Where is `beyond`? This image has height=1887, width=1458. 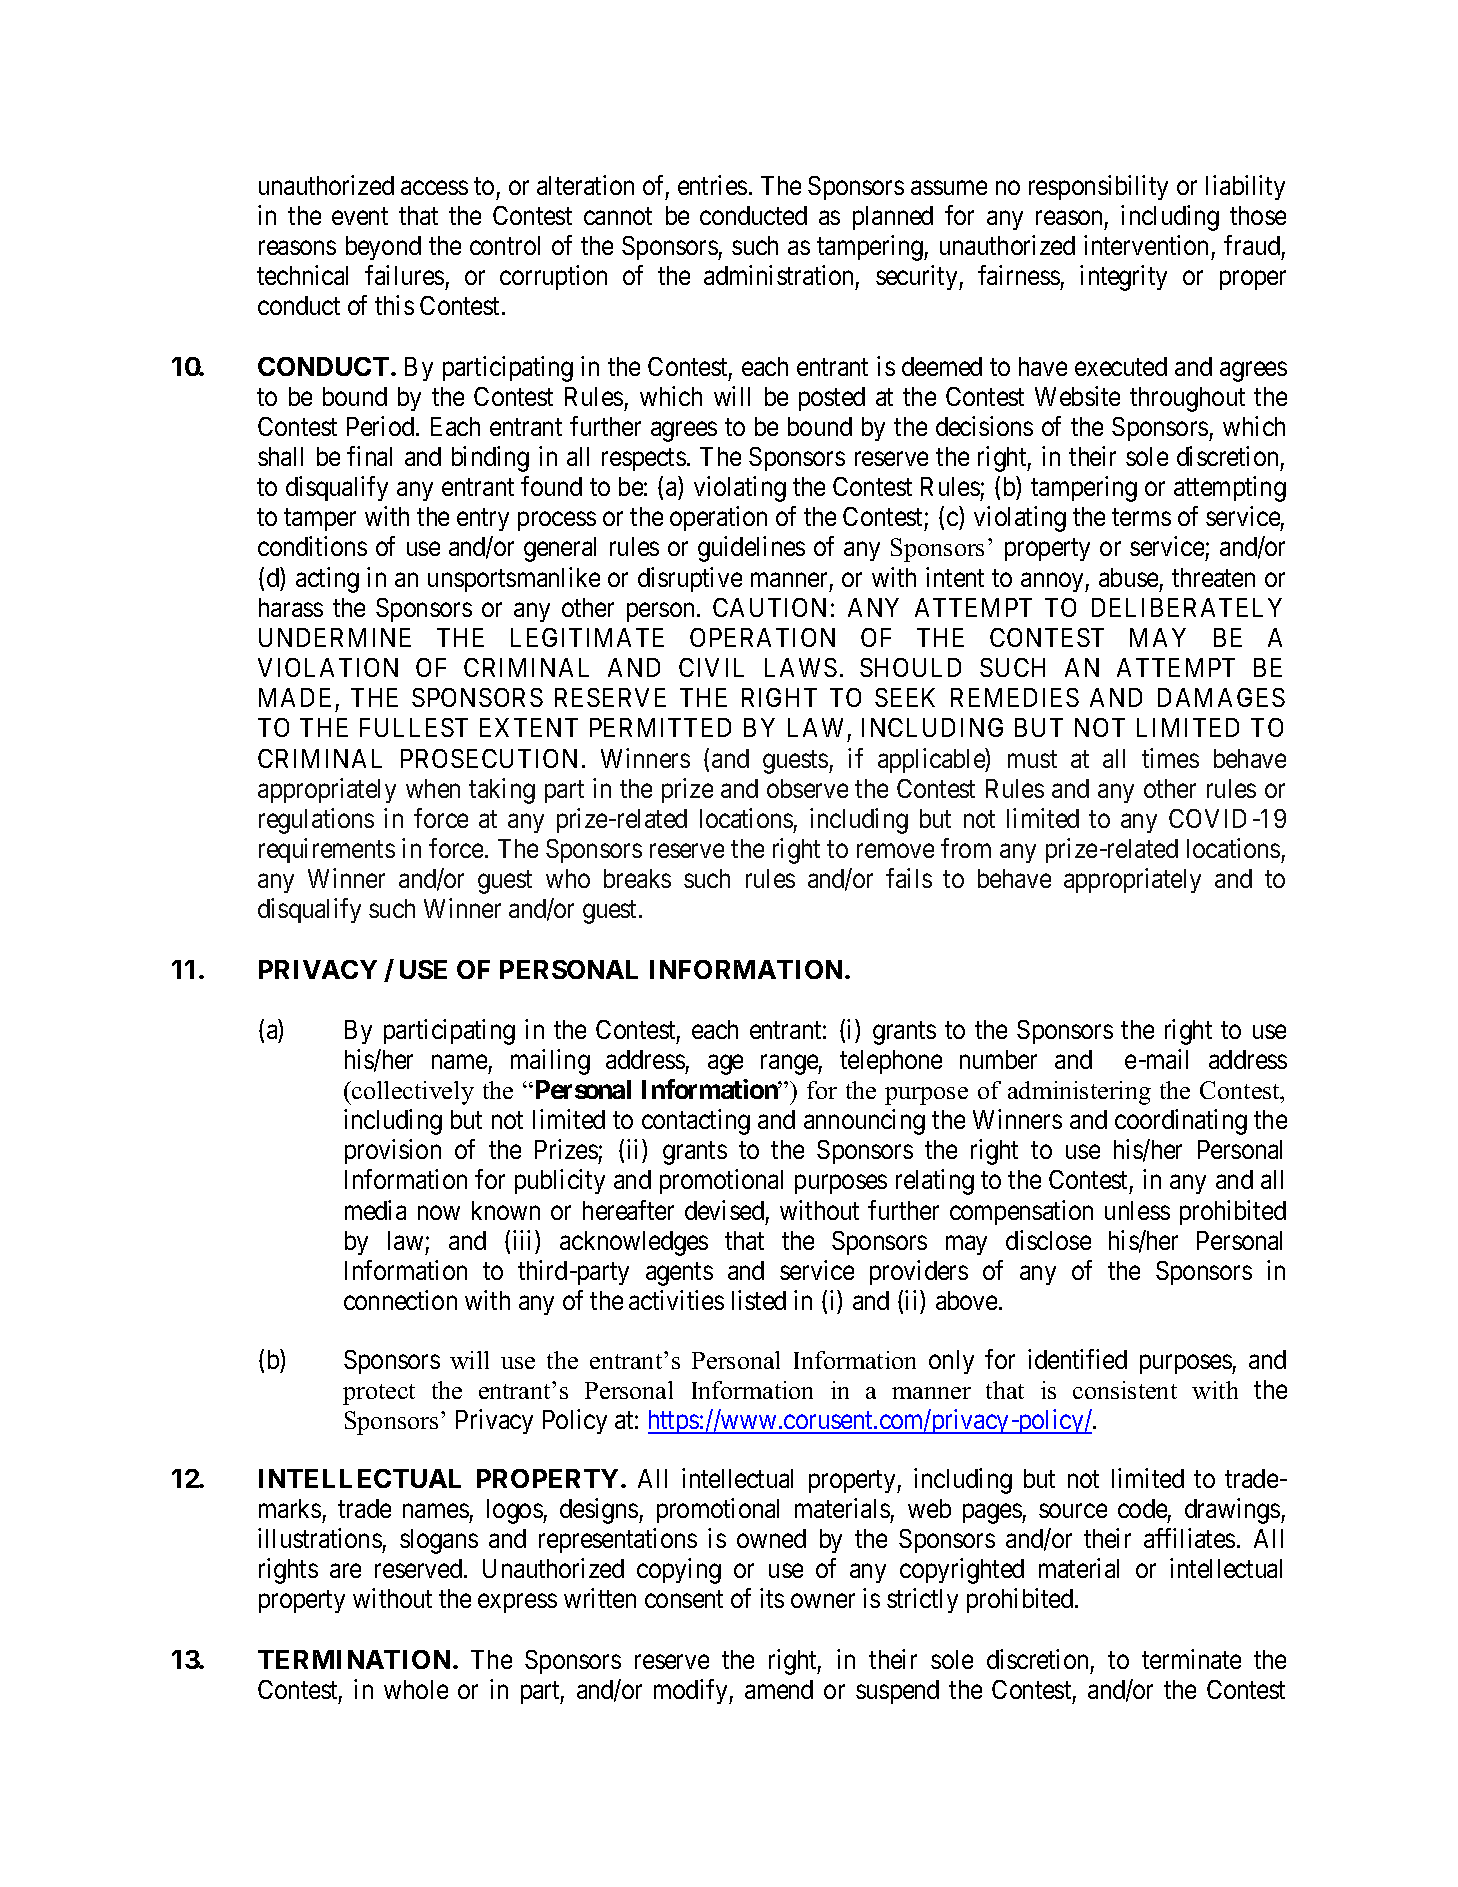 beyond is located at coordinates (383, 248).
